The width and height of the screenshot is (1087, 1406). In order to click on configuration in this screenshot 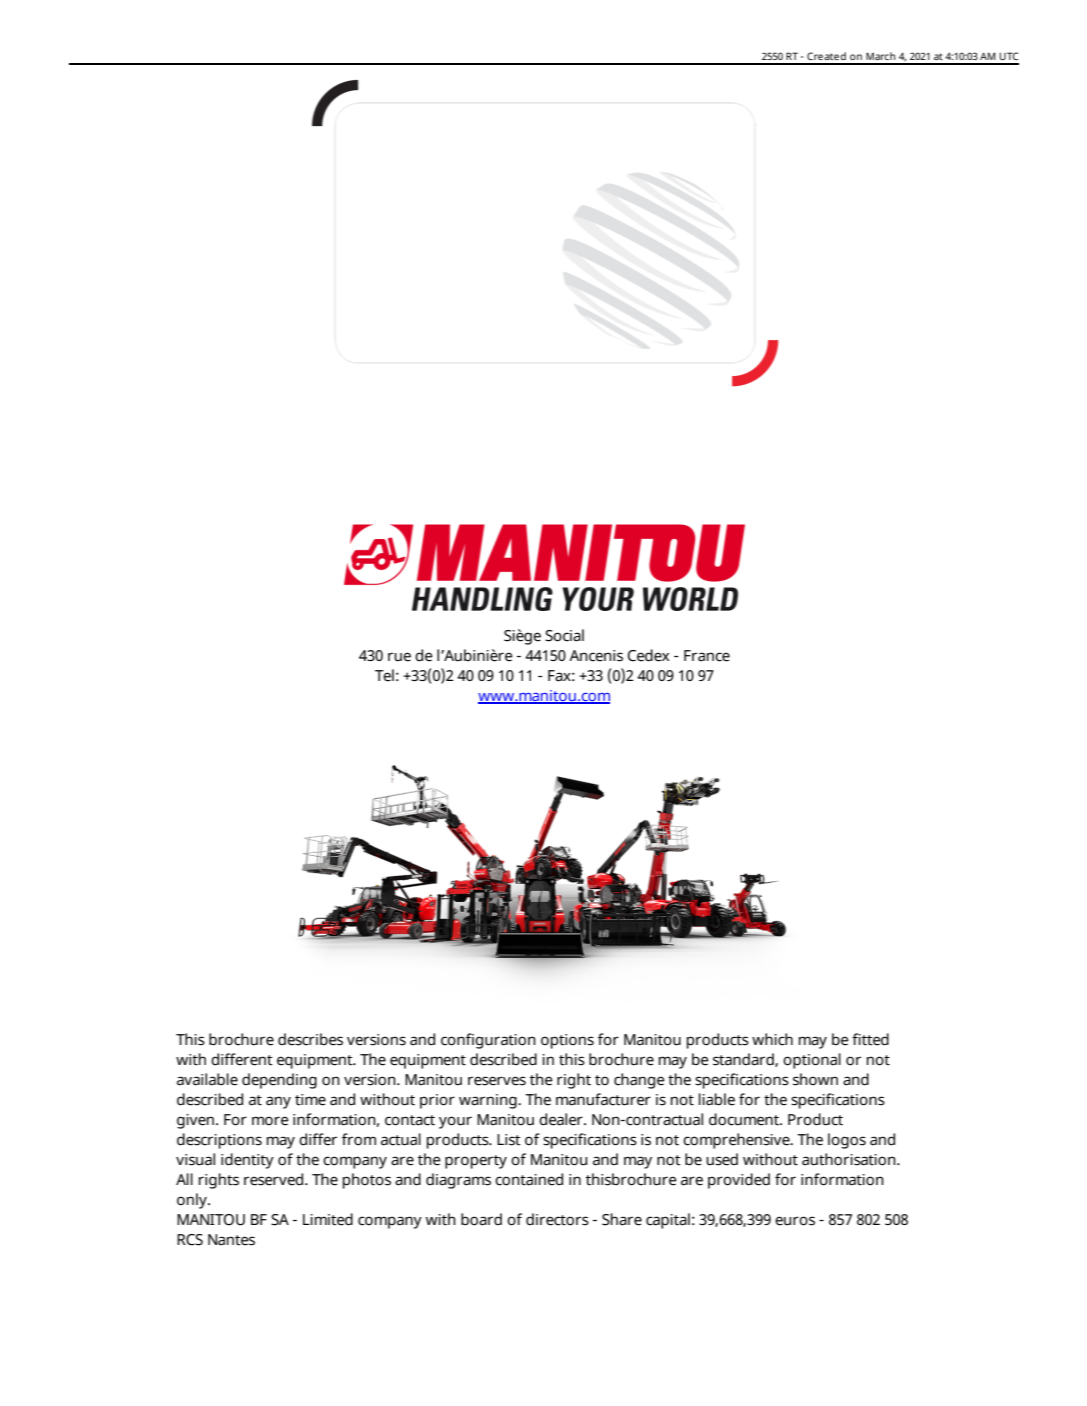, I will do `click(488, 1041)`.
